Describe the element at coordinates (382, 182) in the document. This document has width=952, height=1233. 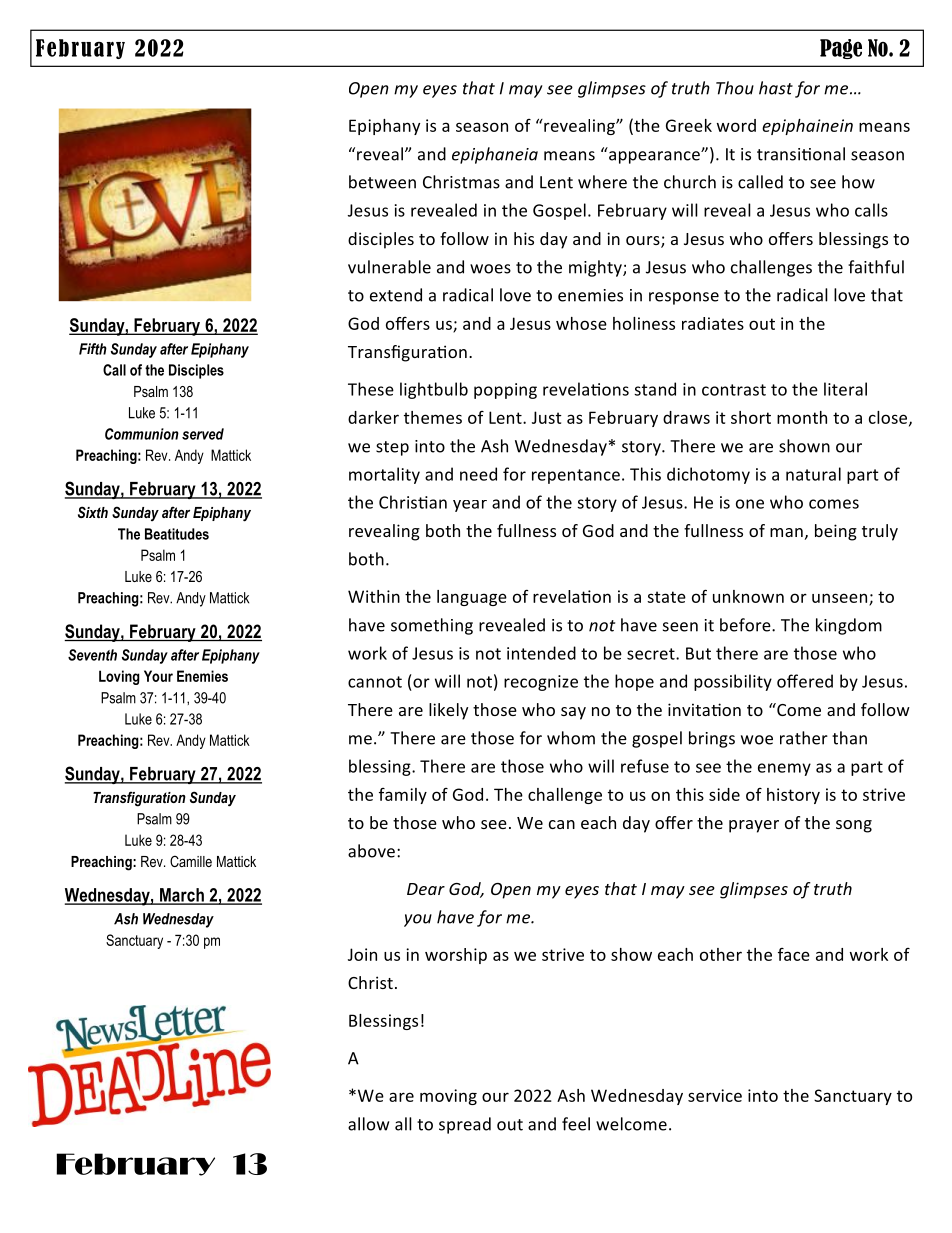
I see `between` at that location.
